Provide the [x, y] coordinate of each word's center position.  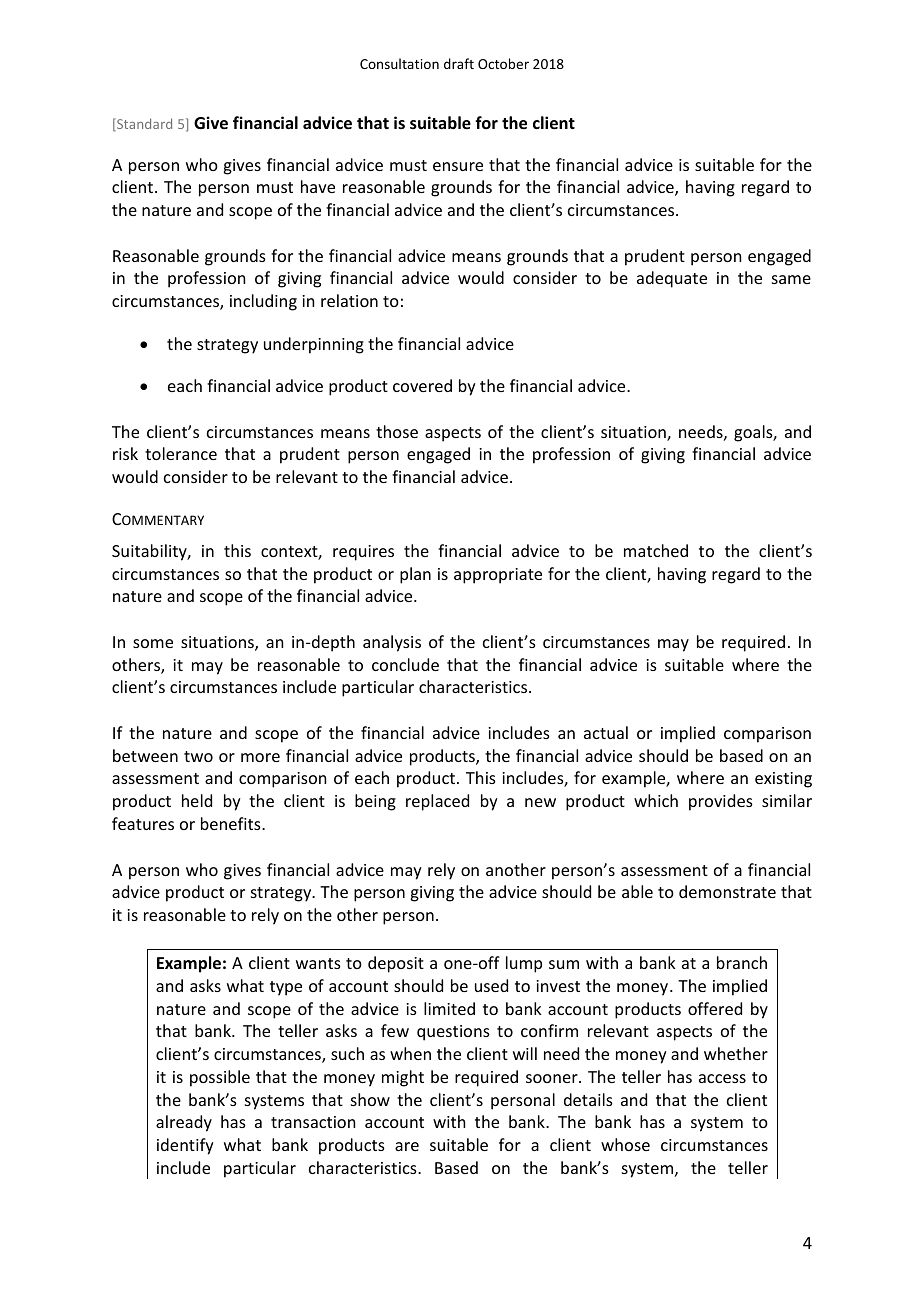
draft [459, 63]
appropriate [498, 576]
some [153, 643]
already [184, 1123]
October [503, 63]
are [407, 1146]
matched [656, 550]
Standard [143, 124]
